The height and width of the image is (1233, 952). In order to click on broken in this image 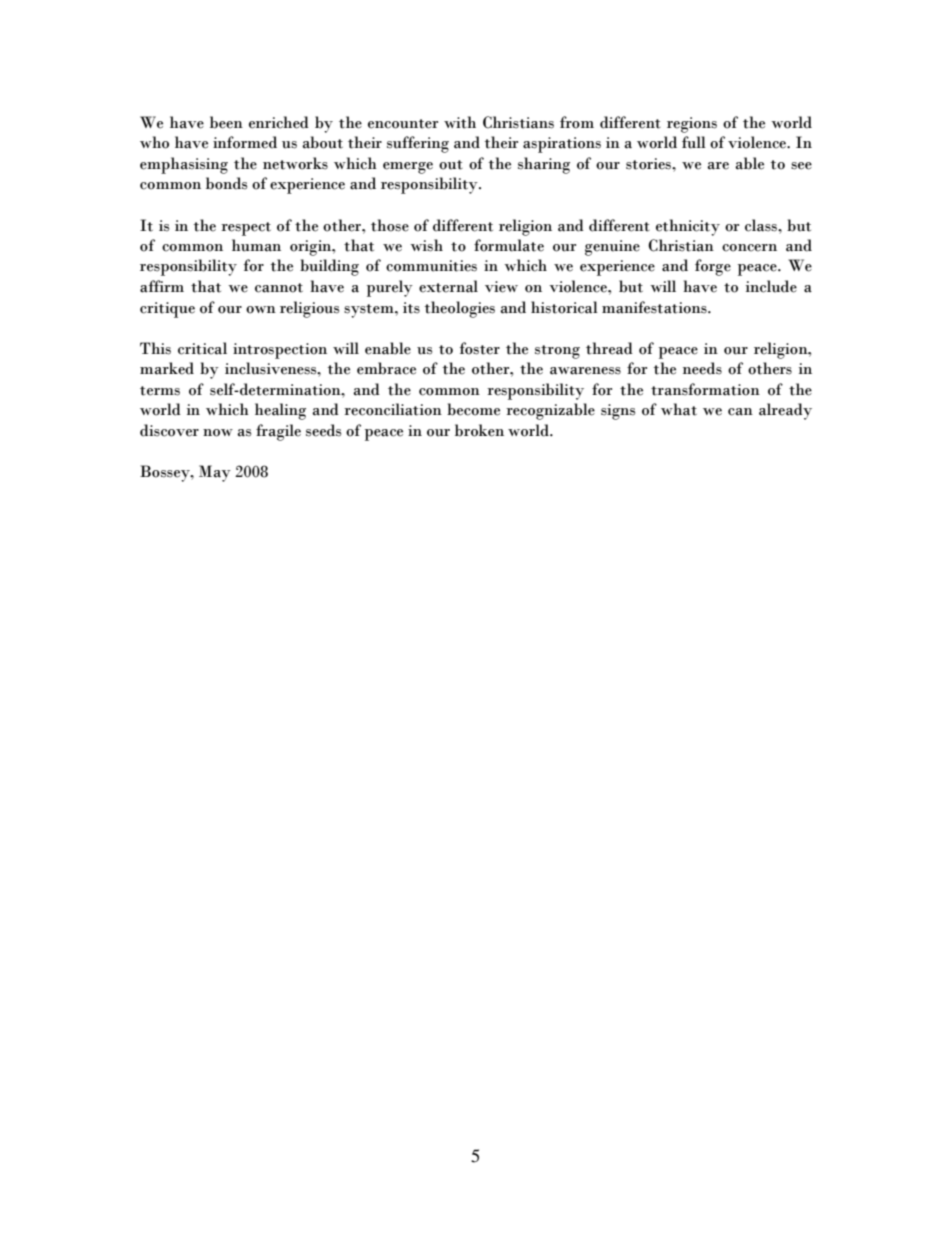, I will do `click(479, 430)`.
